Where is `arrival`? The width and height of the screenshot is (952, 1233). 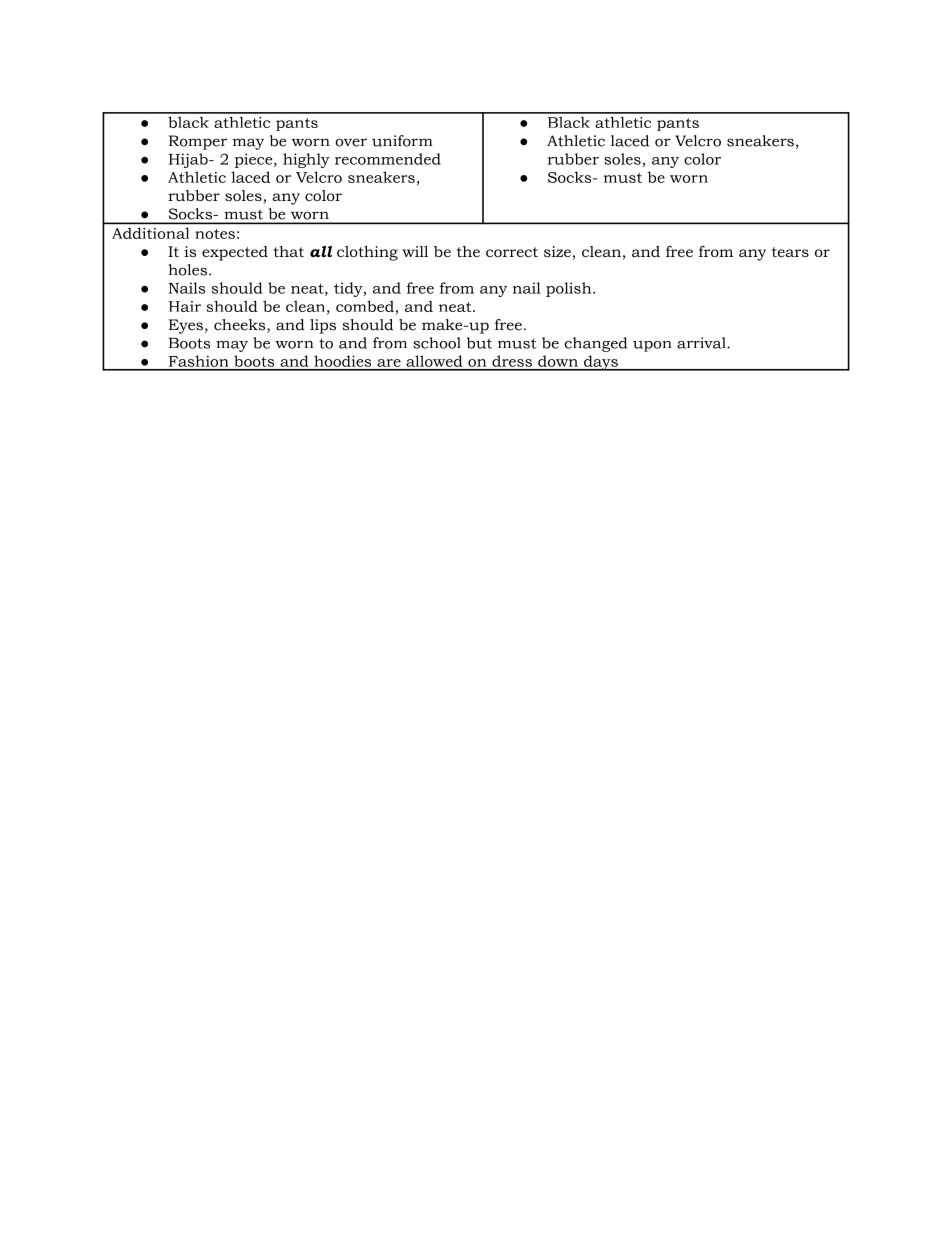 arrival is located at coordinates (702, 343).
